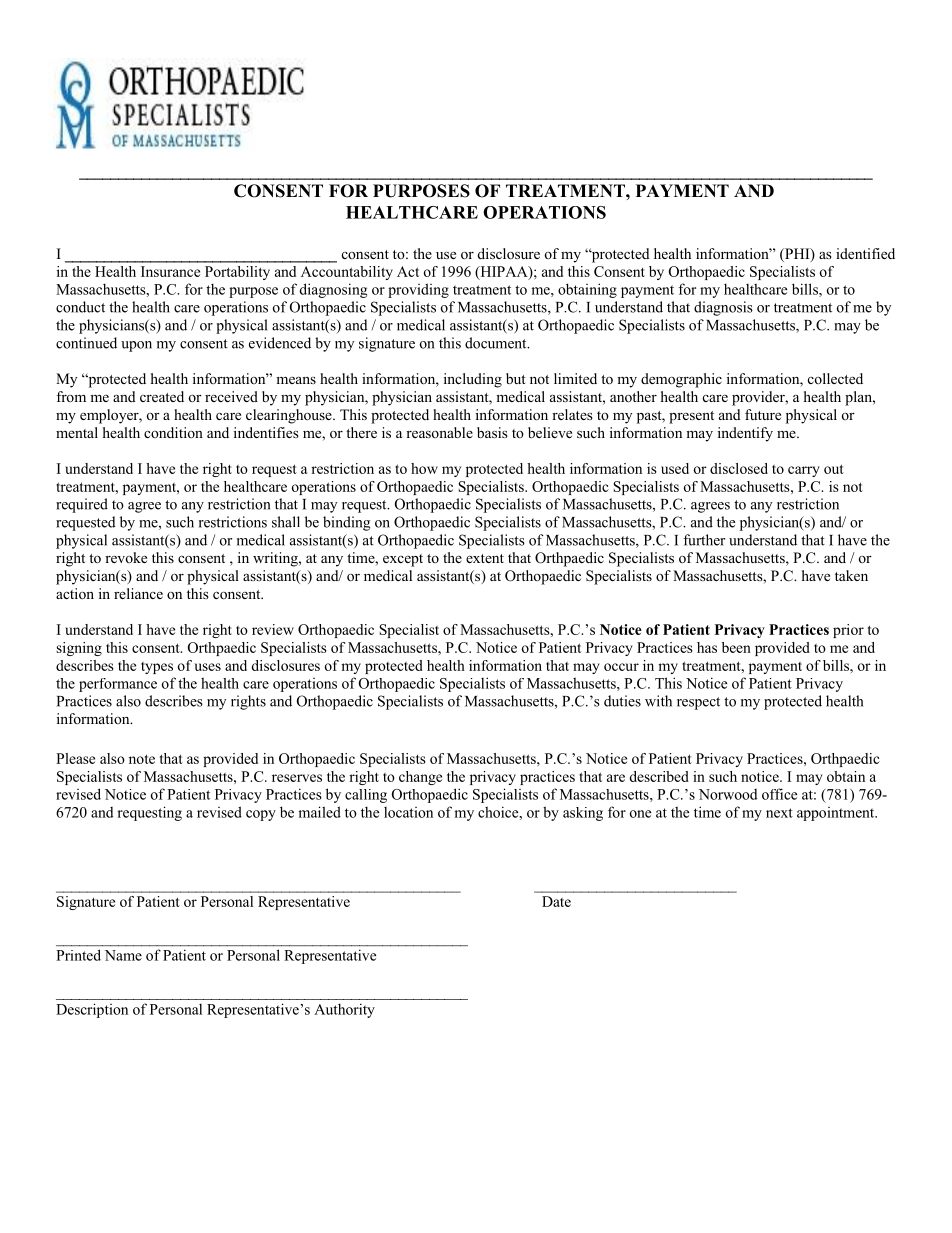  Describe the element at coordinates (779, 794) in the screenshot. I see `office` at that location.
